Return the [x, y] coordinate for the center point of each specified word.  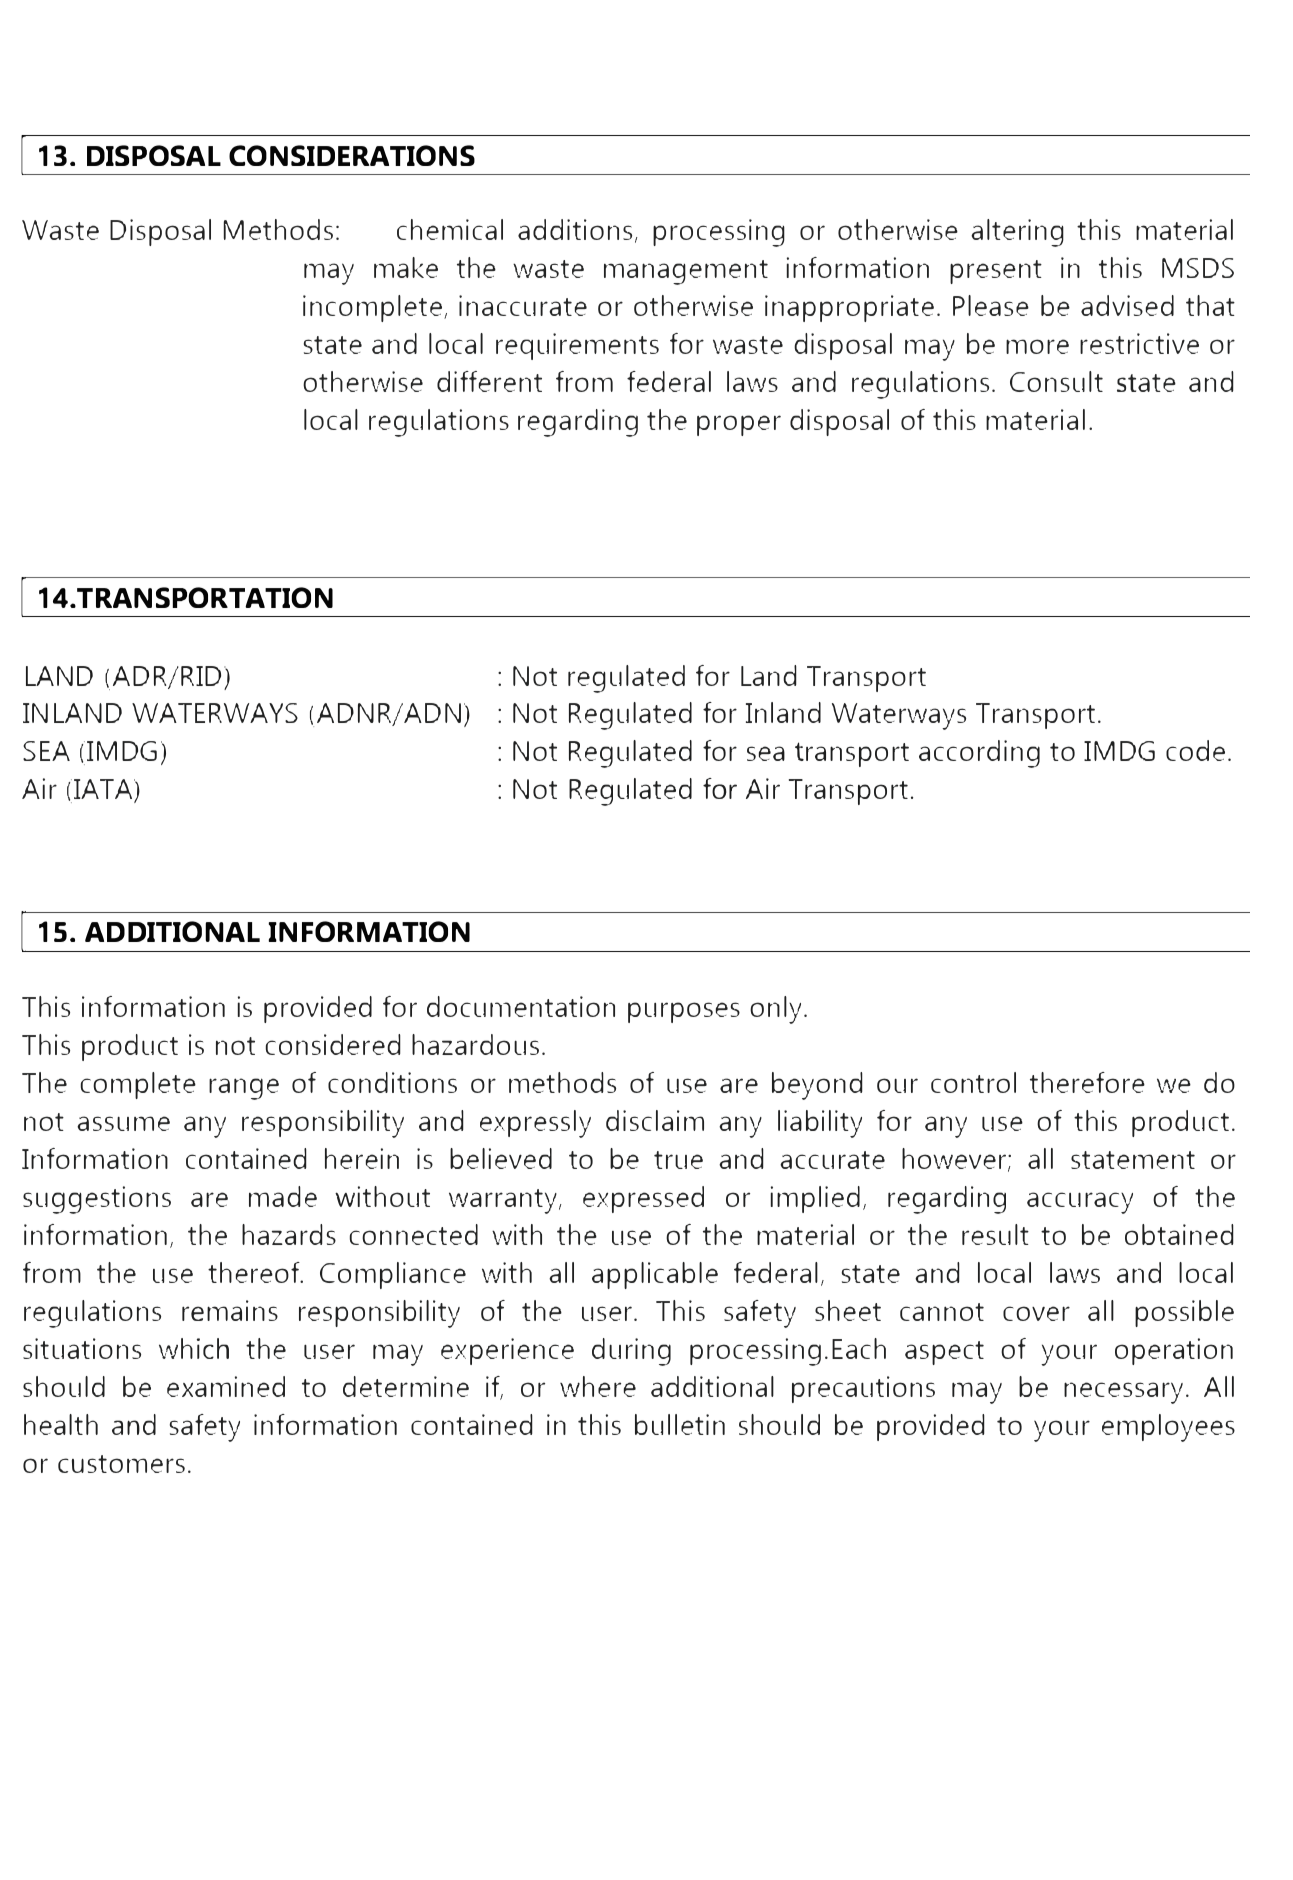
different [489, 381]
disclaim [655, 1120]
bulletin [680, 1424]
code [1195, 750]
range [244, 1089]
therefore [1087, 1082]
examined [226, 1386]
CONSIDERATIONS [352, 155]
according [979, 754]
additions [575, 229]
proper [739, 425]
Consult [1056, 381]
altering [1017, 233]
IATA [104, 790]
